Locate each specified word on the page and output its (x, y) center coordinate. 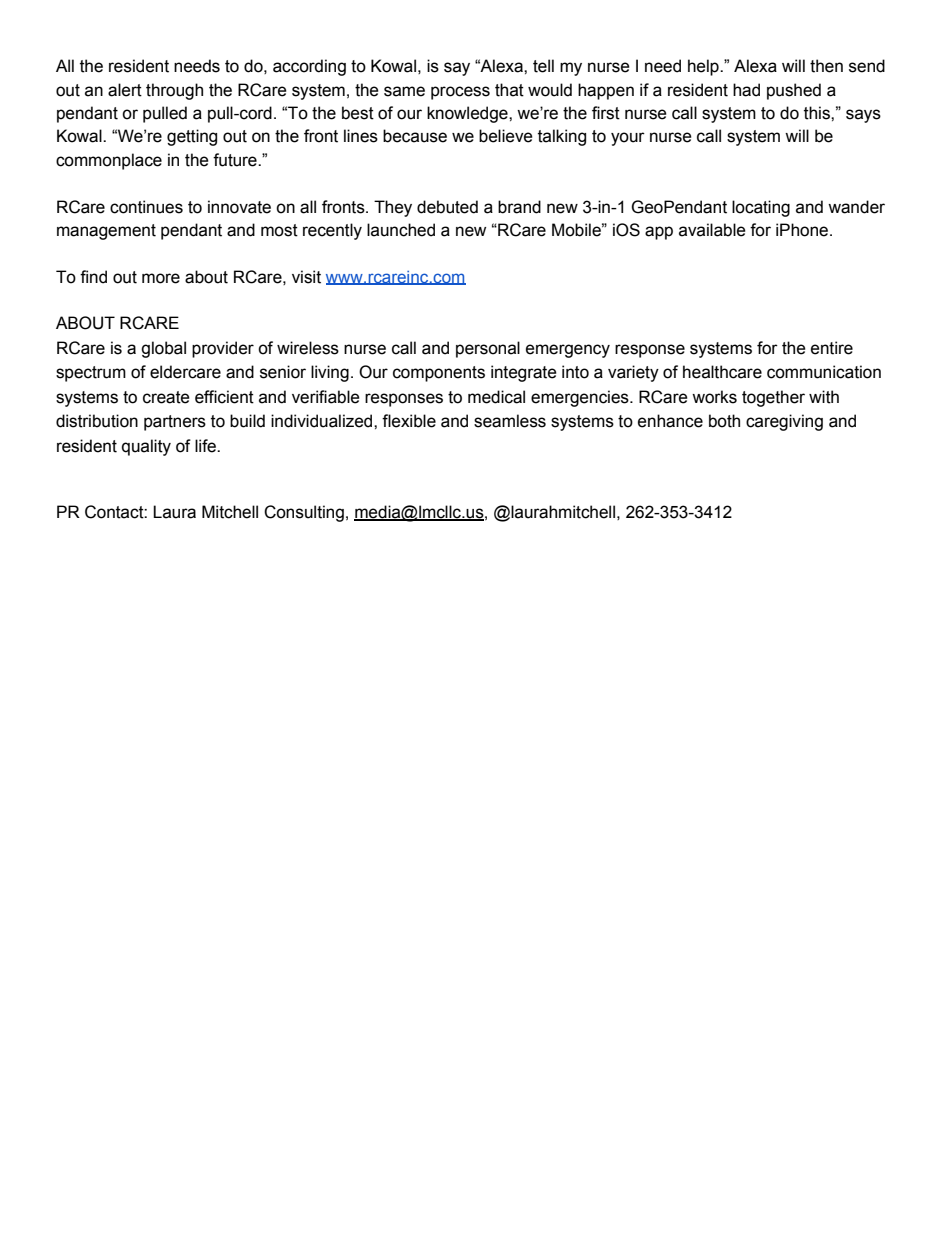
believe (506, 136)
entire (832, 348)
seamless (510, 421)
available (712, 230)
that (509, 90)
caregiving (784, 422)
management (106, 232)
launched (401, 230)
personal (488, 349)
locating (761, 208)
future (236, 160)
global (163, 349)
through (174, 91)
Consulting (304, 513)
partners (175, 423)
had (746, 90)
